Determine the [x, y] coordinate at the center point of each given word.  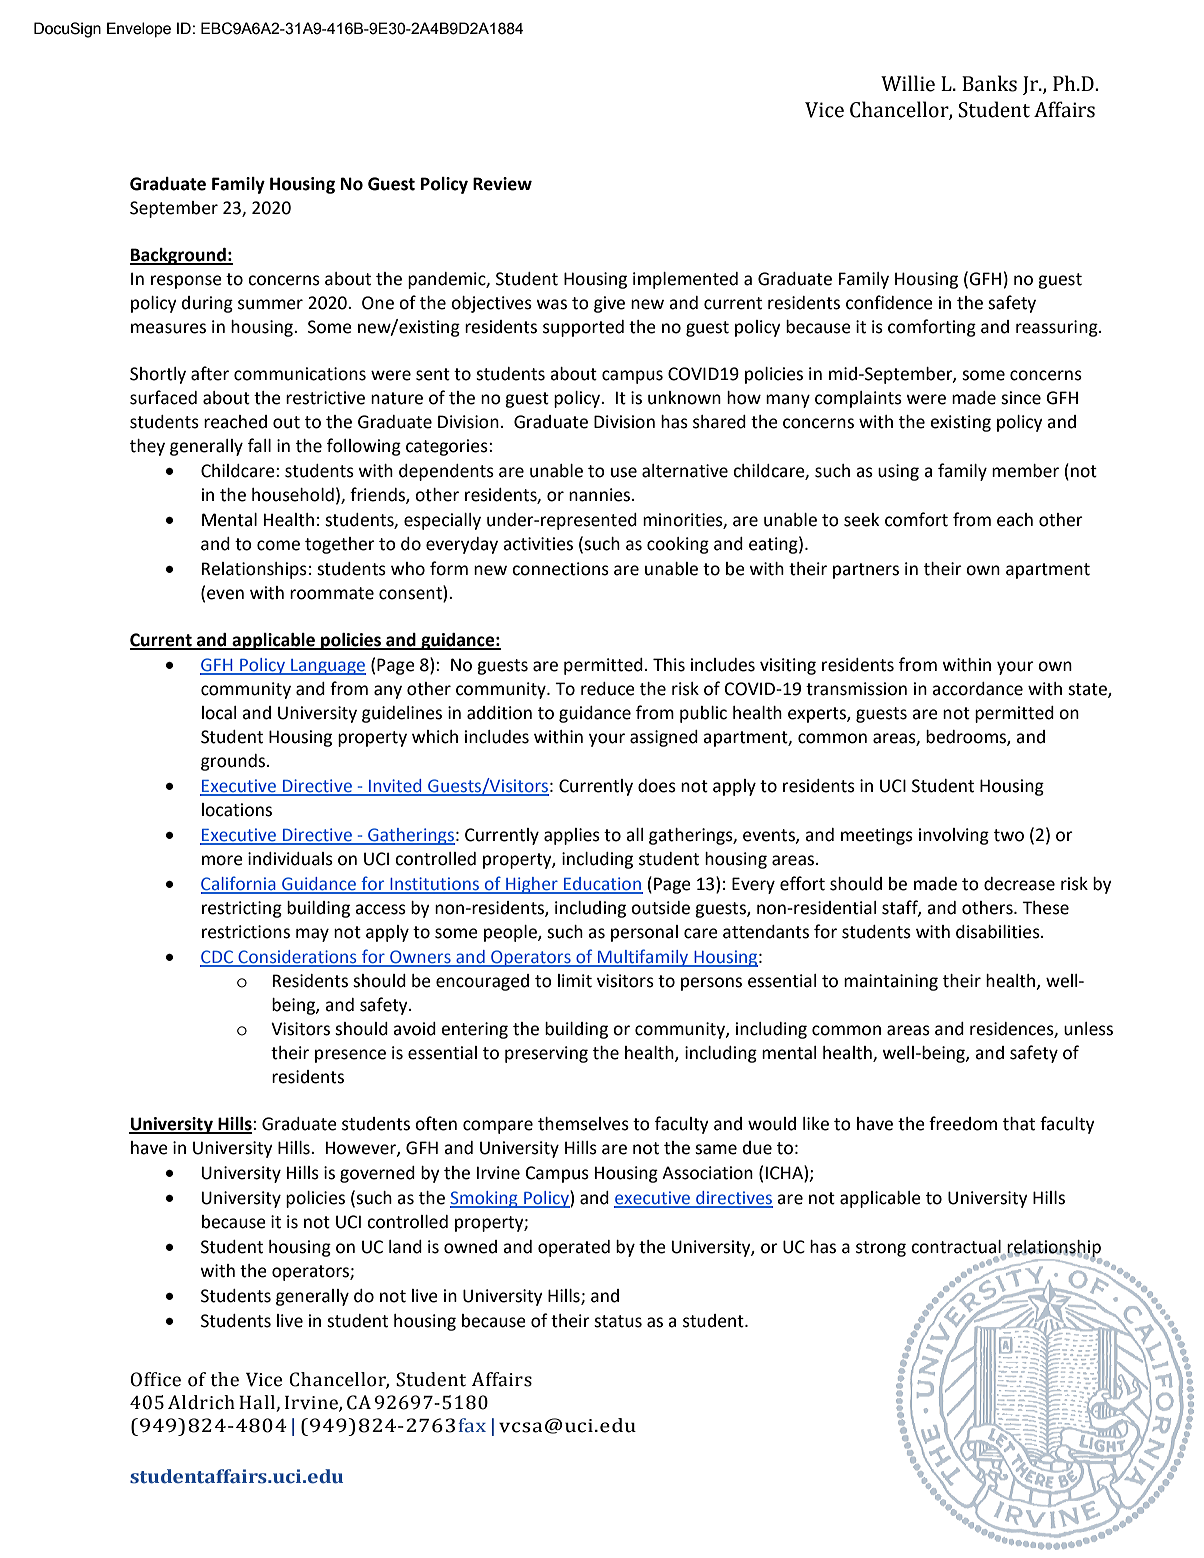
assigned [664, 738]
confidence [889, 302]
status [618, 1321]
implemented [685, 280]
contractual [957, 1248]
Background [179, 256]
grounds [234, 762]
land [405, 1247]
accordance [977, 689]
